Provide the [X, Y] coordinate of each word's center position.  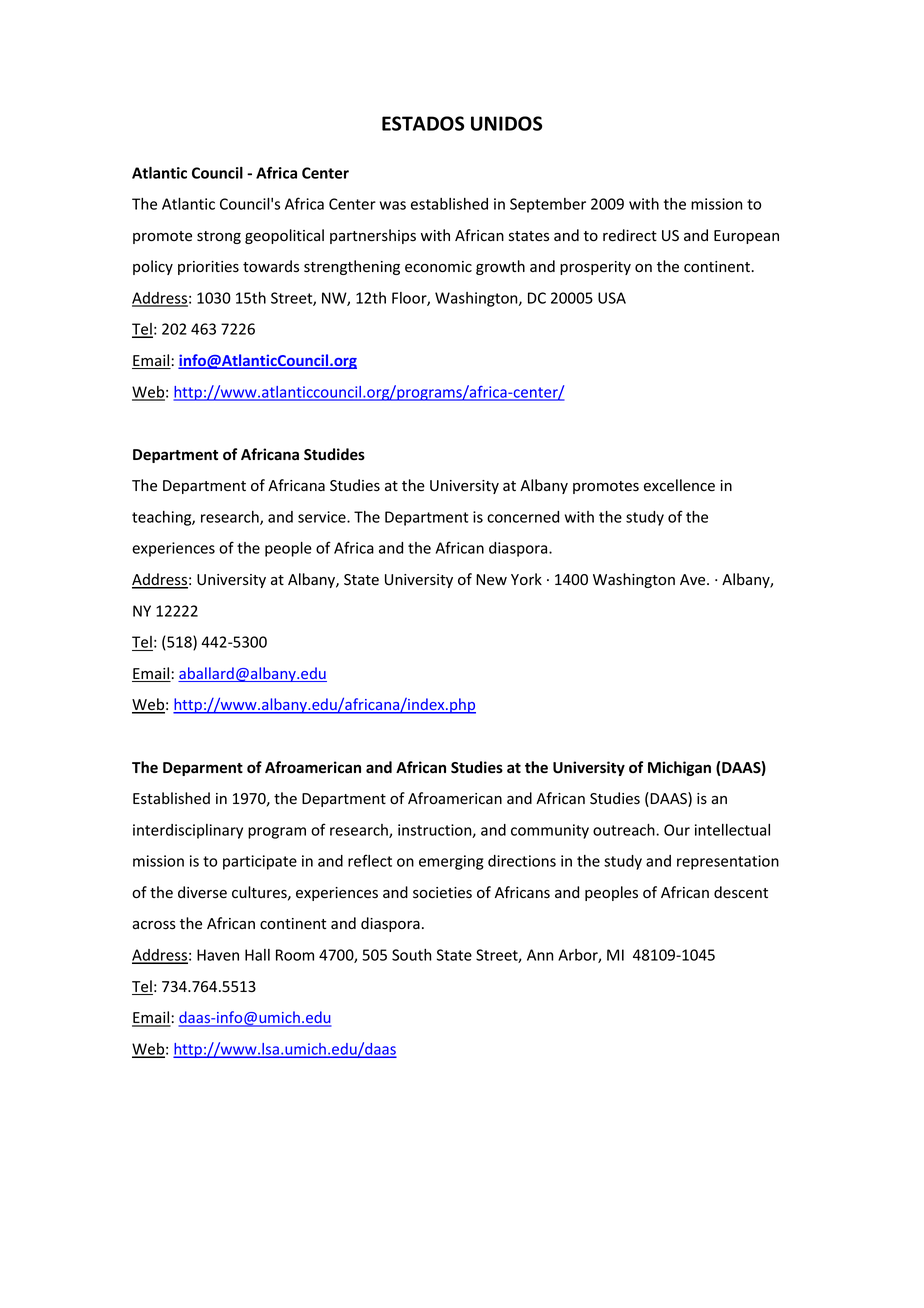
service [323, 517]
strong [219, 237]
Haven [218, 955]
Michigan [679, 768]
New [491, 579]
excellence [679, 485]
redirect [630, 235]
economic [438, 267]
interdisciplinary [188, 831]
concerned [523, 517]
